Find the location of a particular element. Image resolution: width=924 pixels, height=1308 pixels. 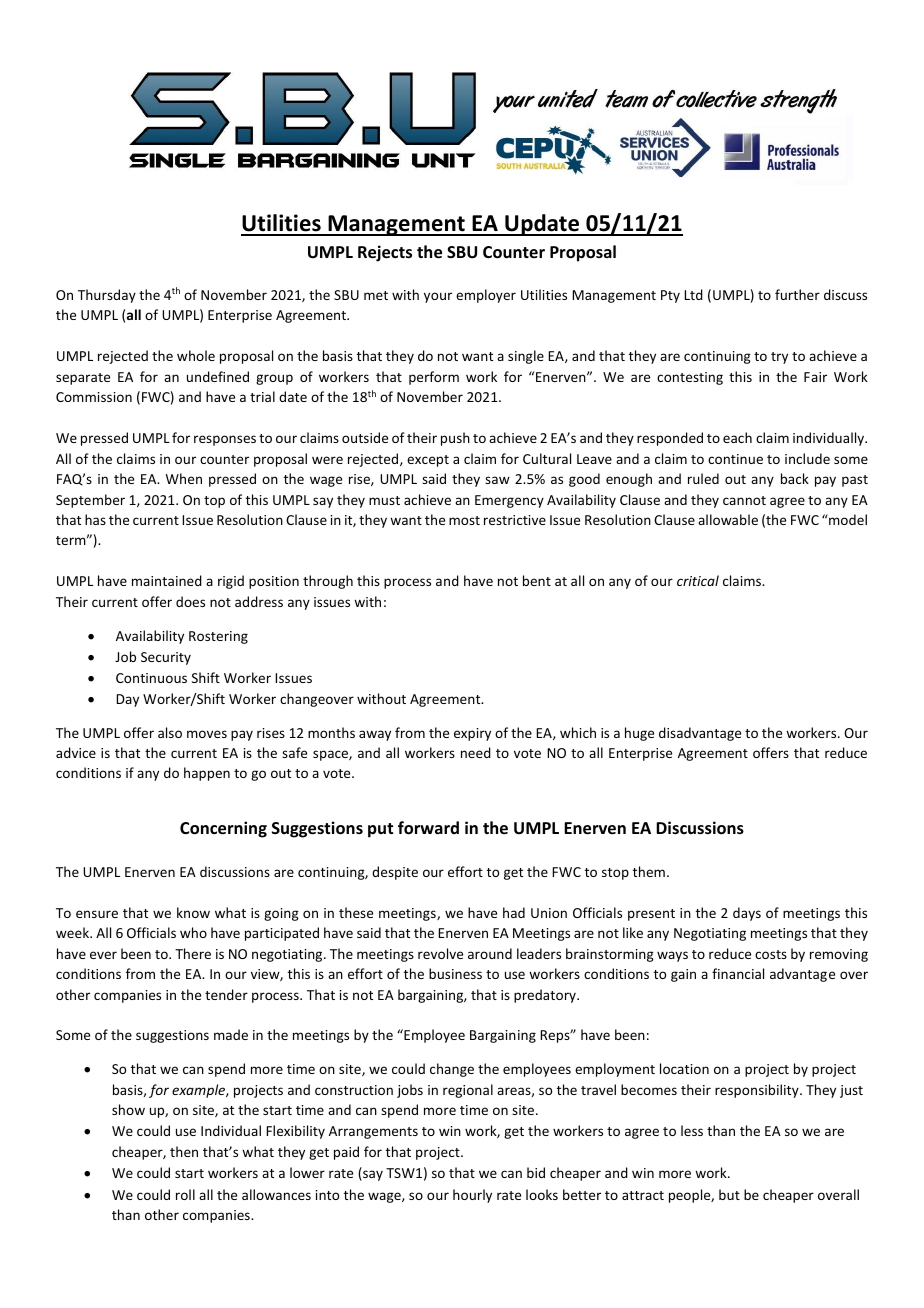

huge is located at coordinates (639, 734).
